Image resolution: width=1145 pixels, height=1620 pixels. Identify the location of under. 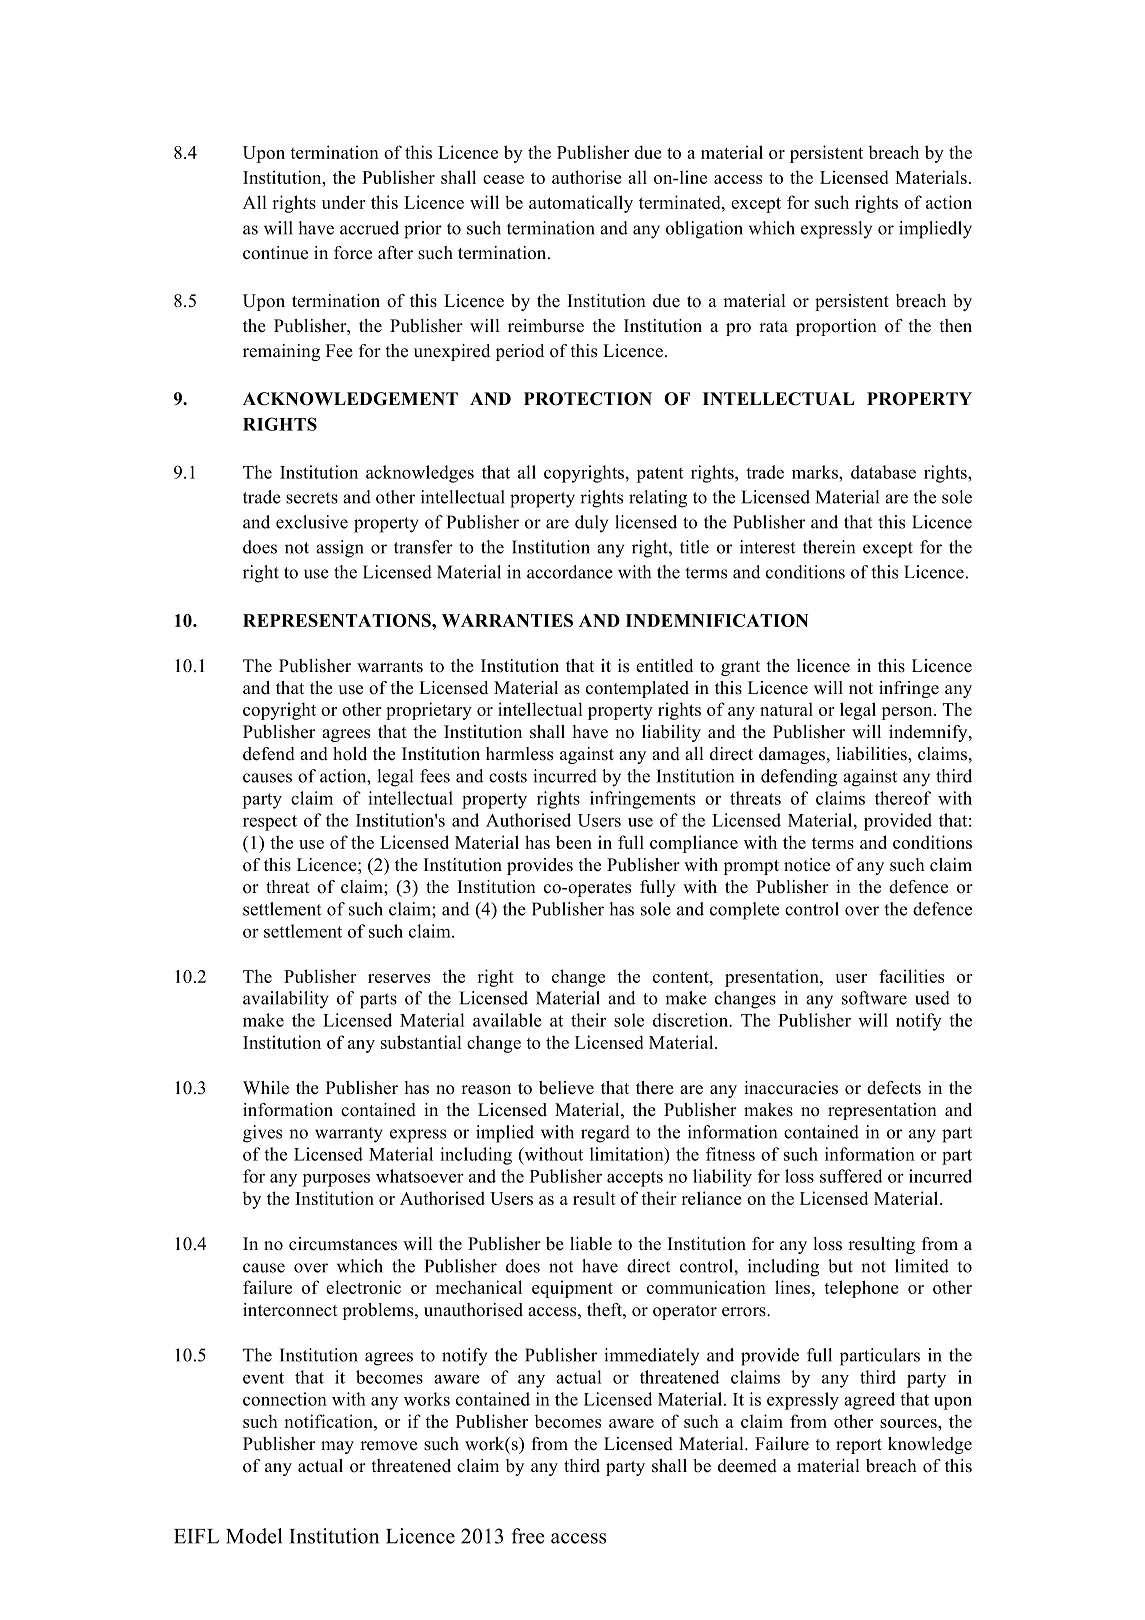
(344, 202).
